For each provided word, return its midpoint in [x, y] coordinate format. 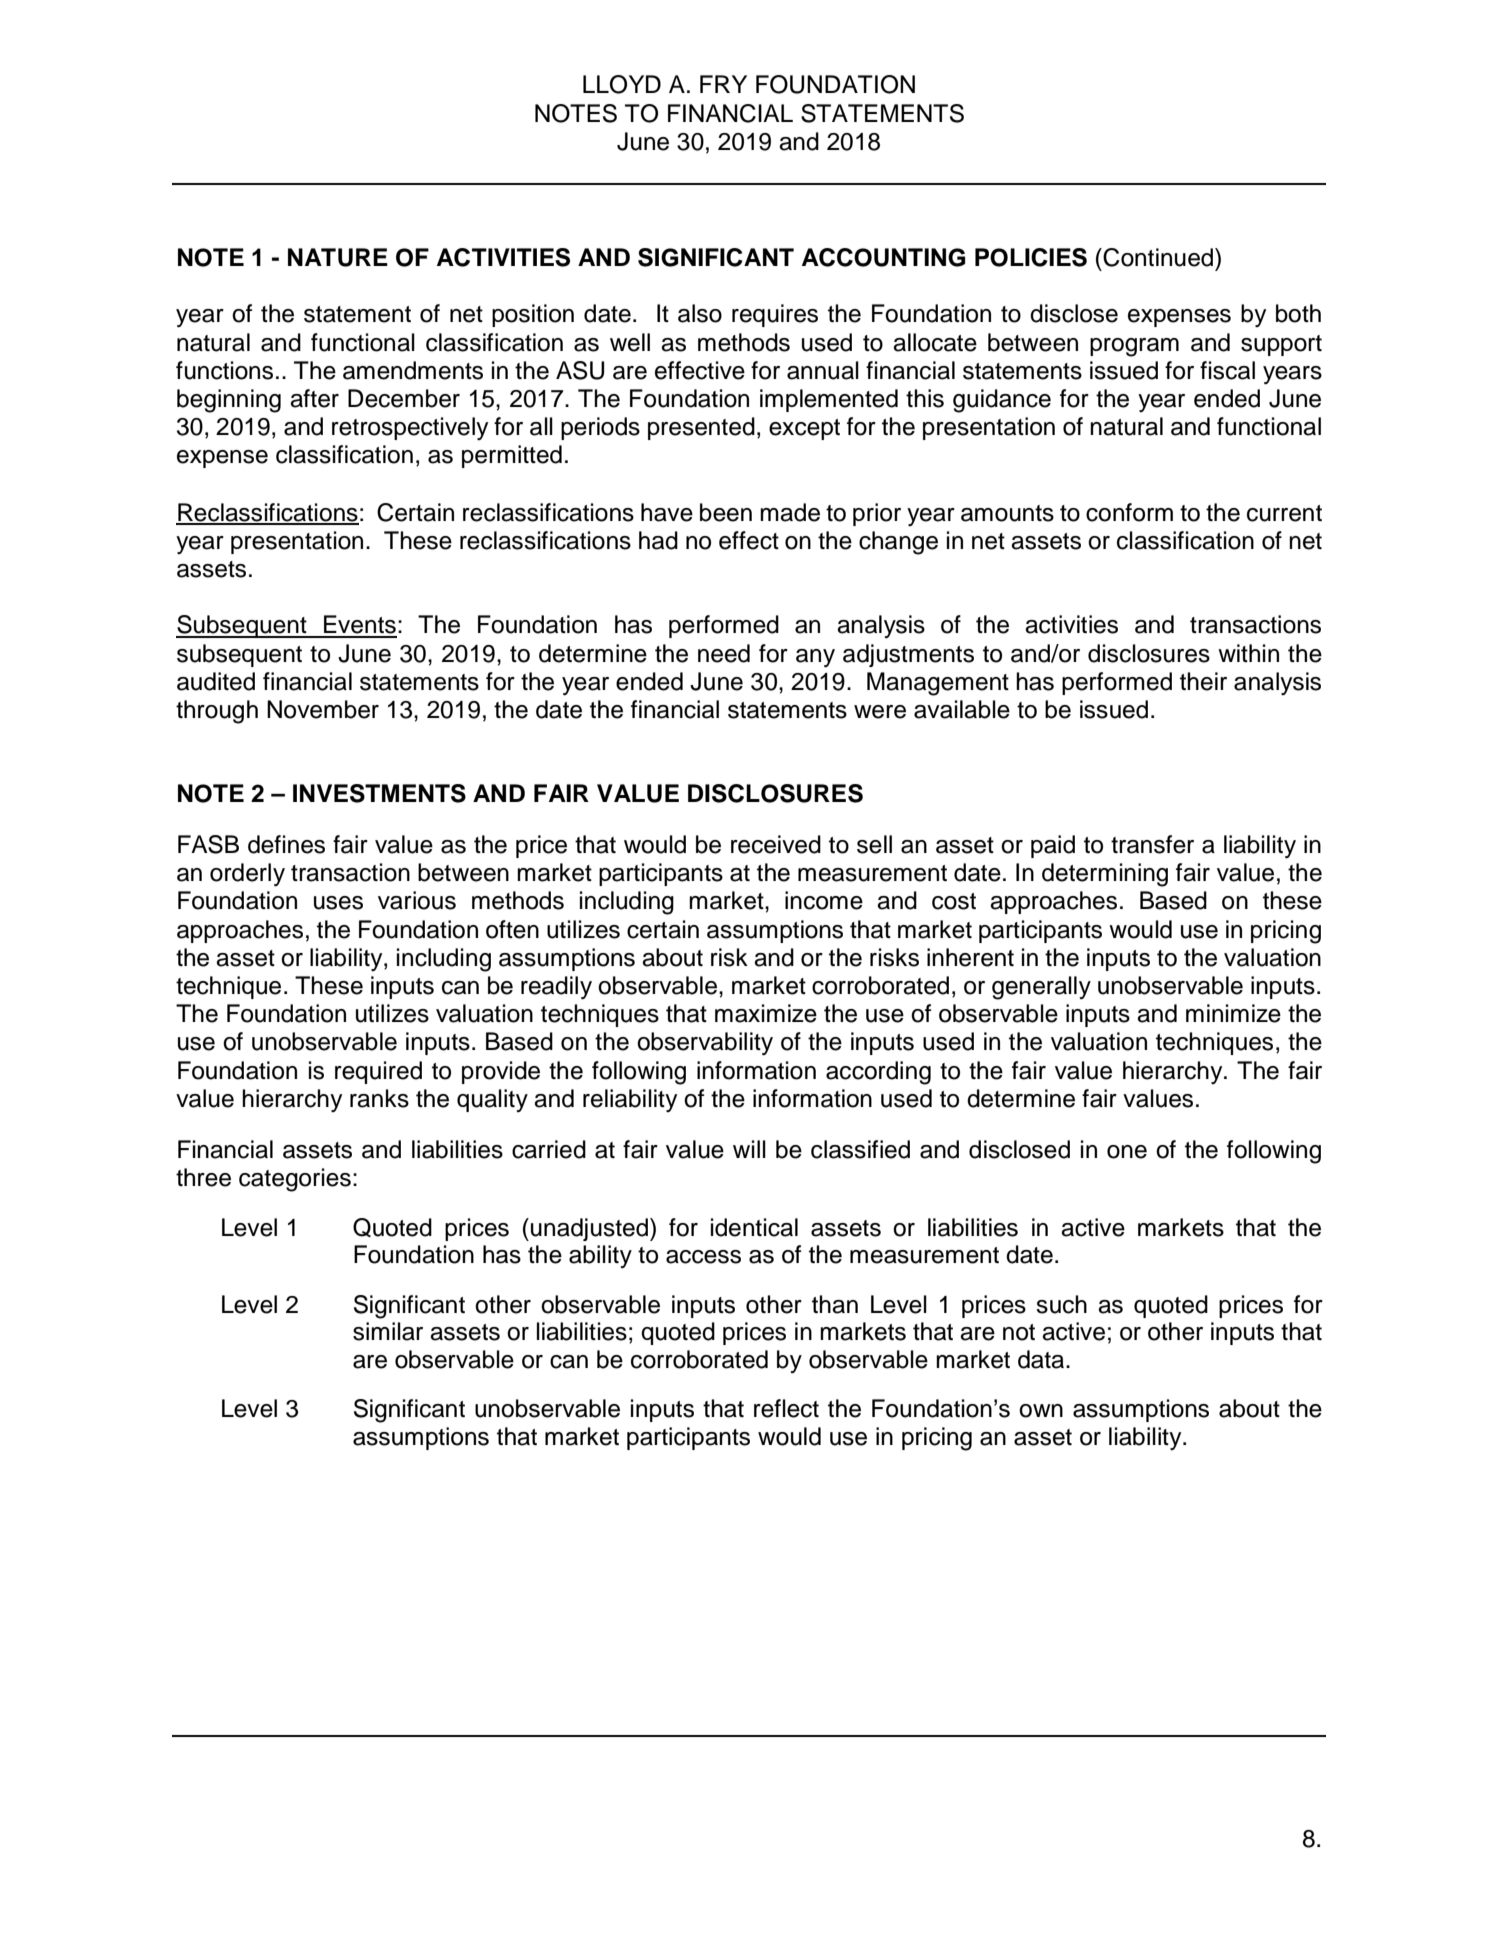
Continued [1158, 257]
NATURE [338, 257]
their [1203, 681]
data [1042, 1359]
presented [701, 428]
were [880, 712]
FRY [723, 84]
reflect [786, 1408]
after [314, 398]
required [378, 1072]
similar [388, 1331]
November [323, 709]
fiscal [1227, 370]
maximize [766, 1013]
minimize [1233, 1013]
